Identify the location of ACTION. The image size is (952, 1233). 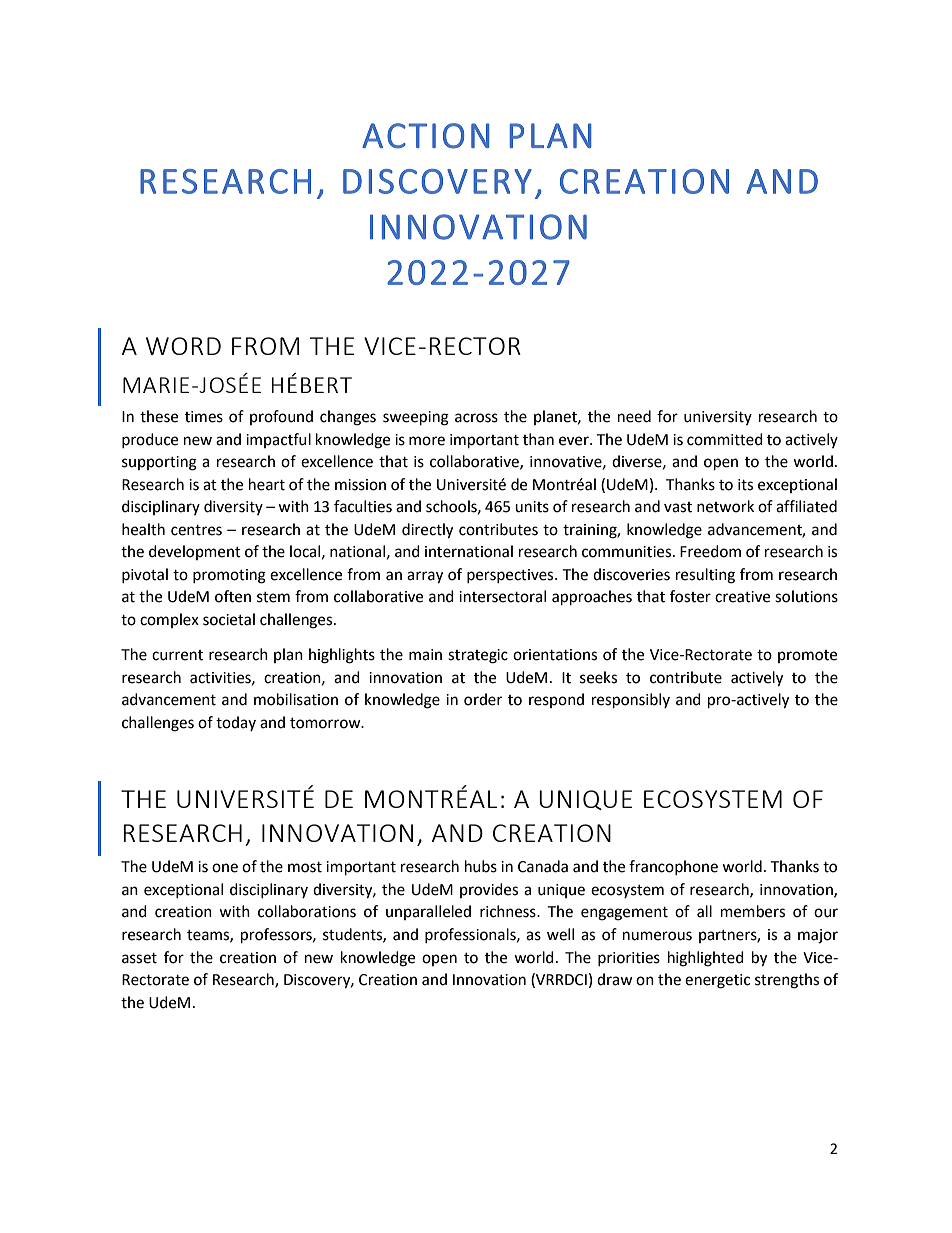
(425, 136).
